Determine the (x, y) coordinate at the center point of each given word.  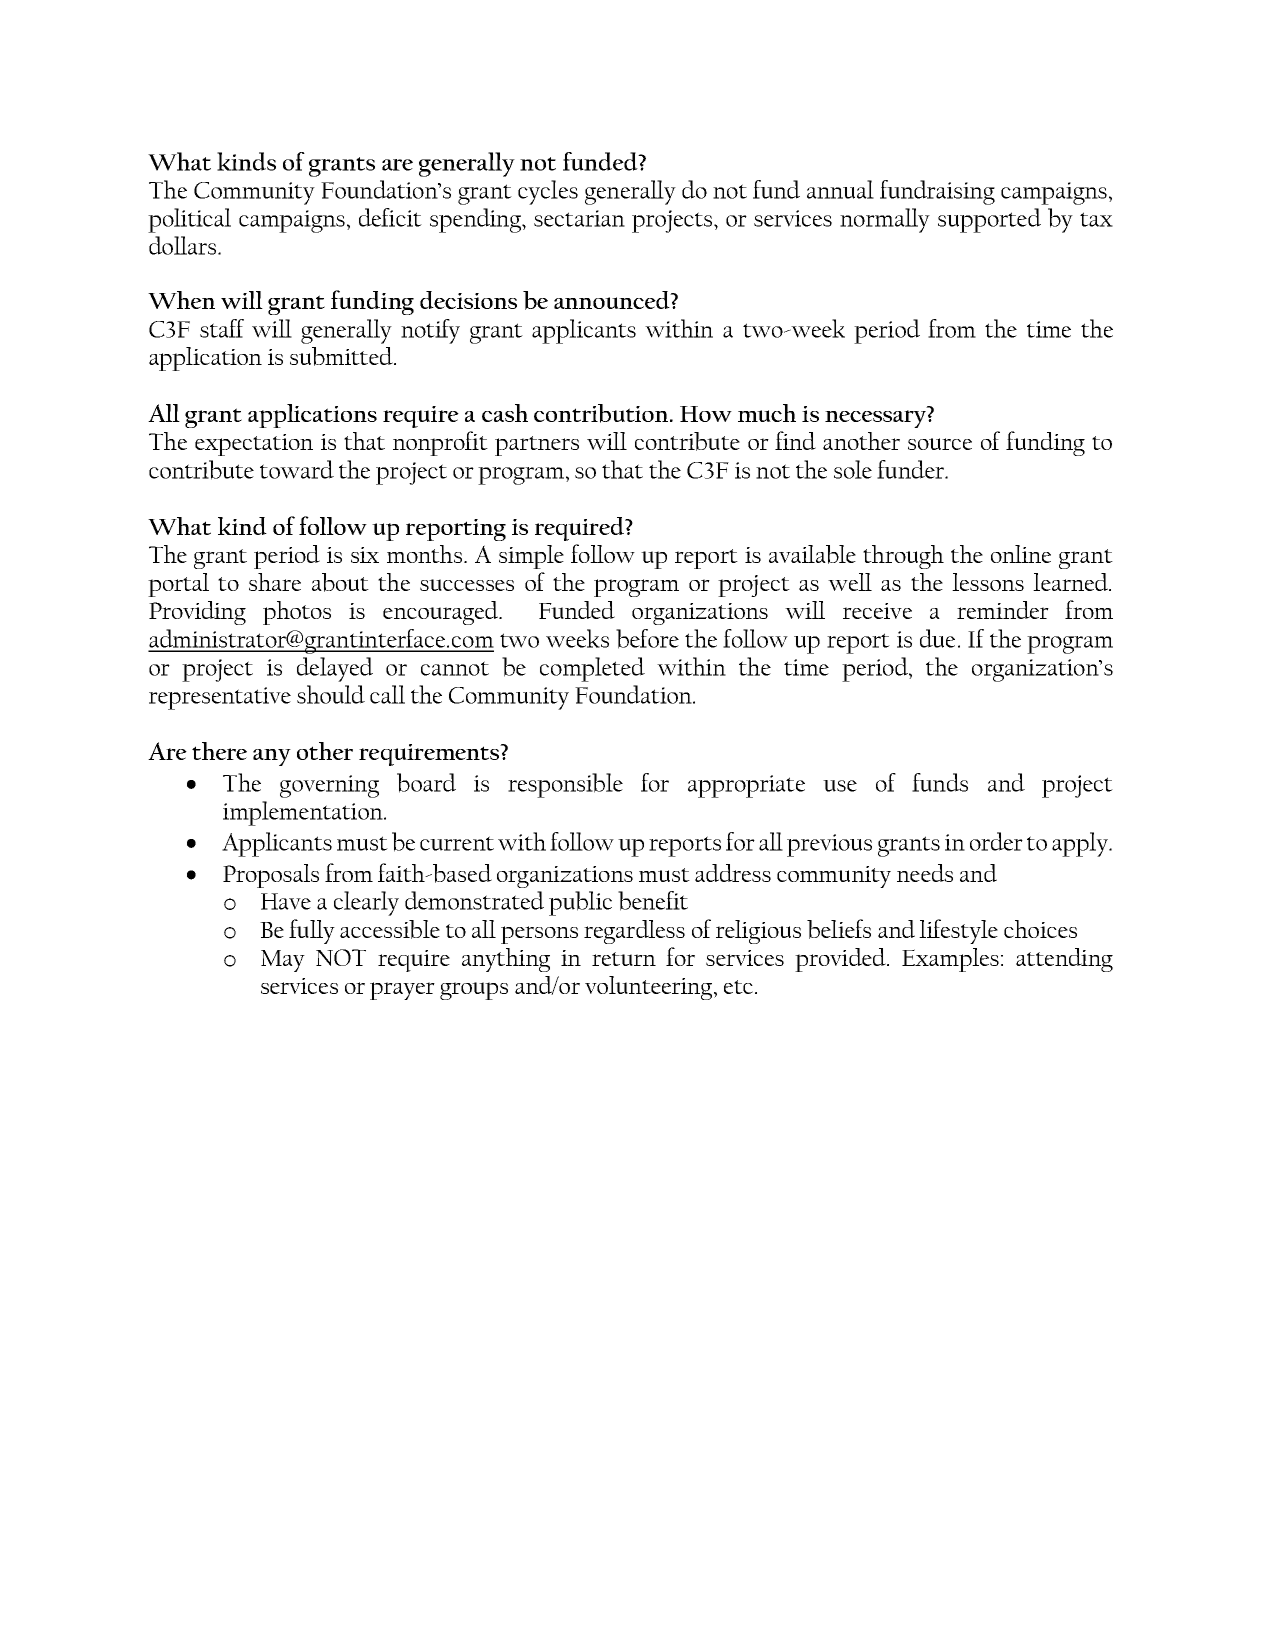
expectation (254, 445)
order (996, 841)
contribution (601, 413)
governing (329, 786)
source (940, 444)
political (189, 220)
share (275, 582)
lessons (988, 582)
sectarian (579, 218)
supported (989, 220)
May (283, 961)
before (647, 639)
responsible (565, 785)
